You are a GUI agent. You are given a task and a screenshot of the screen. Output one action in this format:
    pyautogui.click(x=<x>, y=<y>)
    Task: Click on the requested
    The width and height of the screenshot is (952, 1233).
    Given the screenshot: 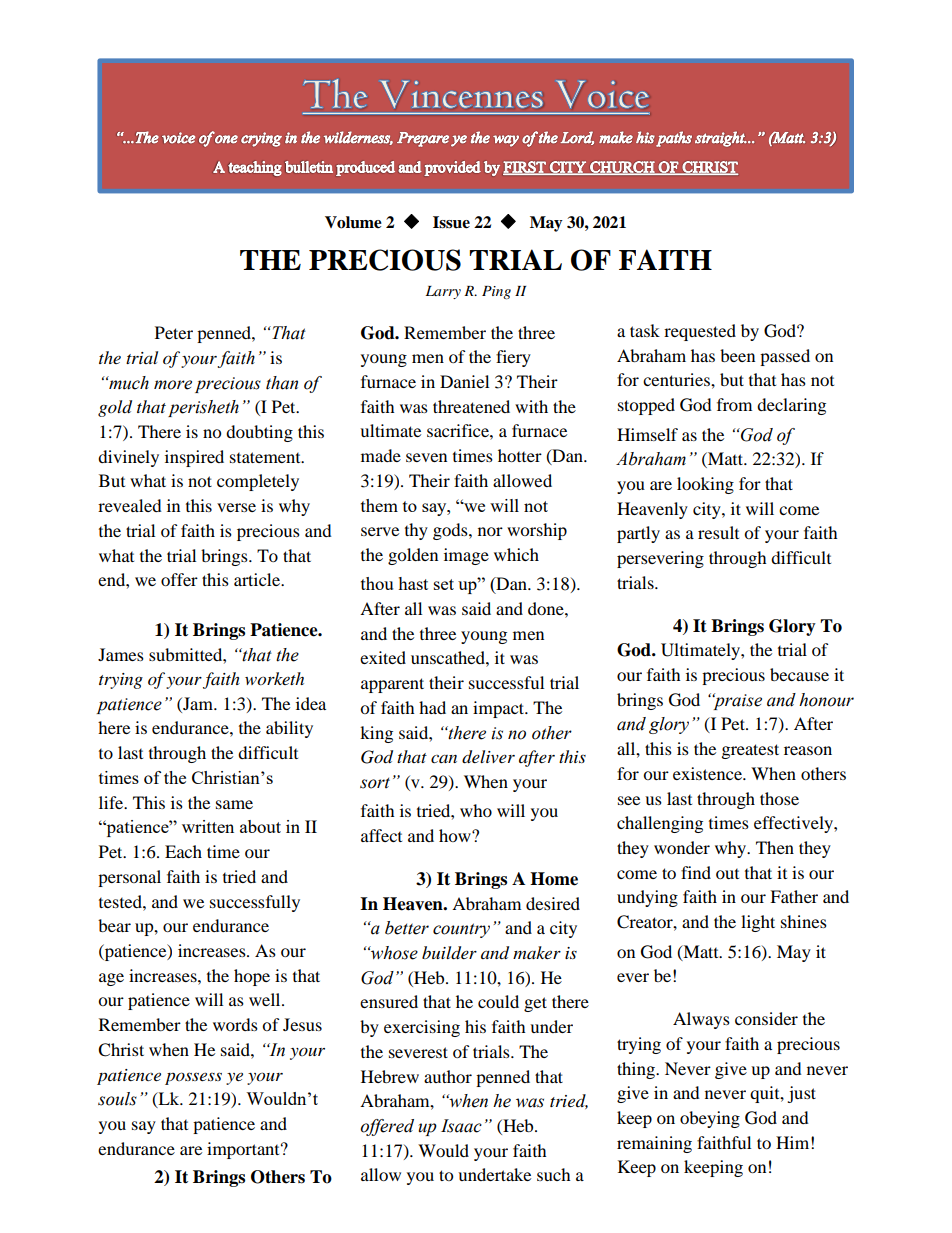 What is the action you would take?
    pyautogui.click(x=700, y=332)
